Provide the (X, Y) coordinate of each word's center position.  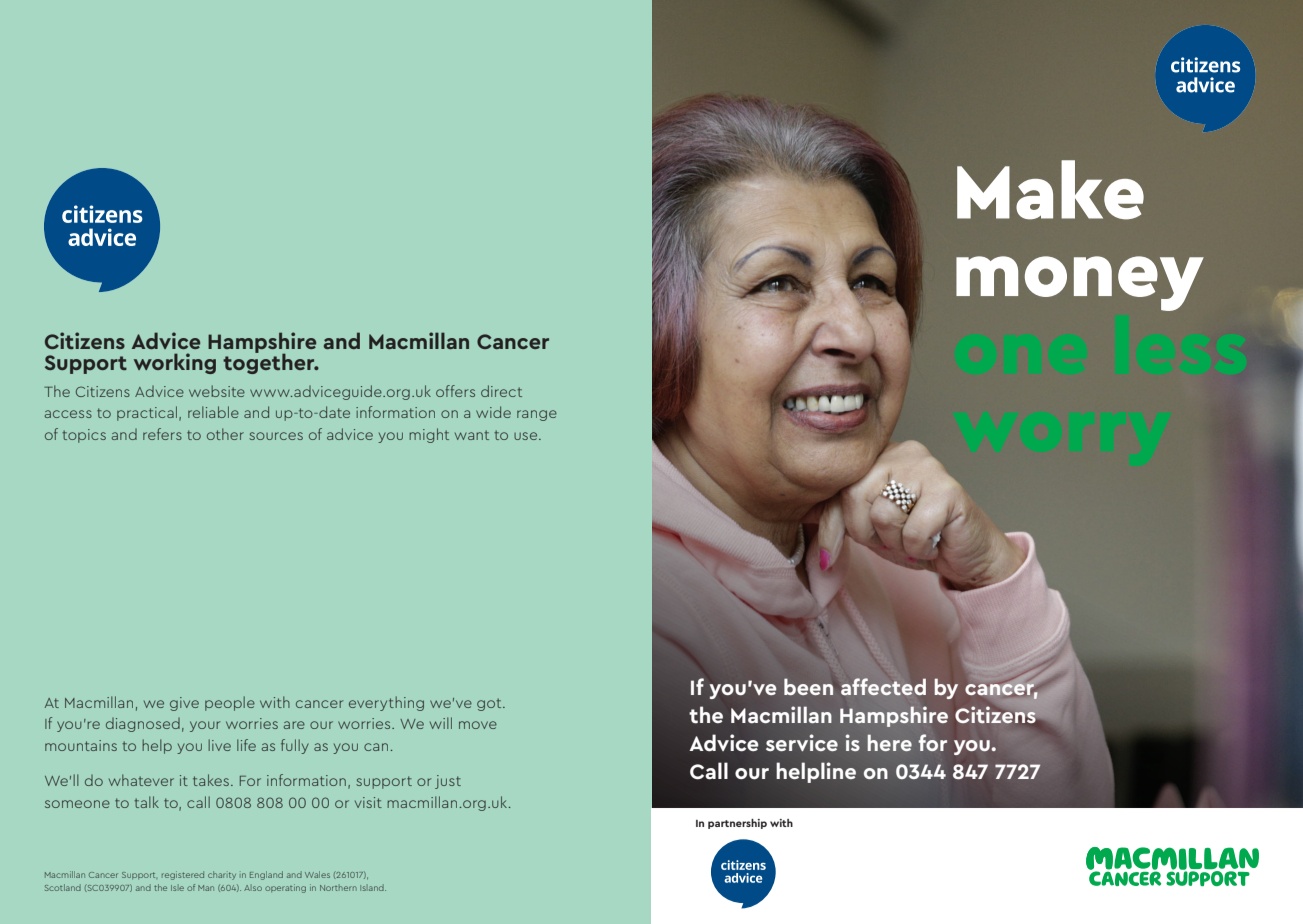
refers (162, 434)
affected (883, 686)
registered (183, 875)
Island (373, 887)
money (1080, 283)
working (175, 363)
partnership (737, 824)
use (527, 436)
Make (1050, 190)
